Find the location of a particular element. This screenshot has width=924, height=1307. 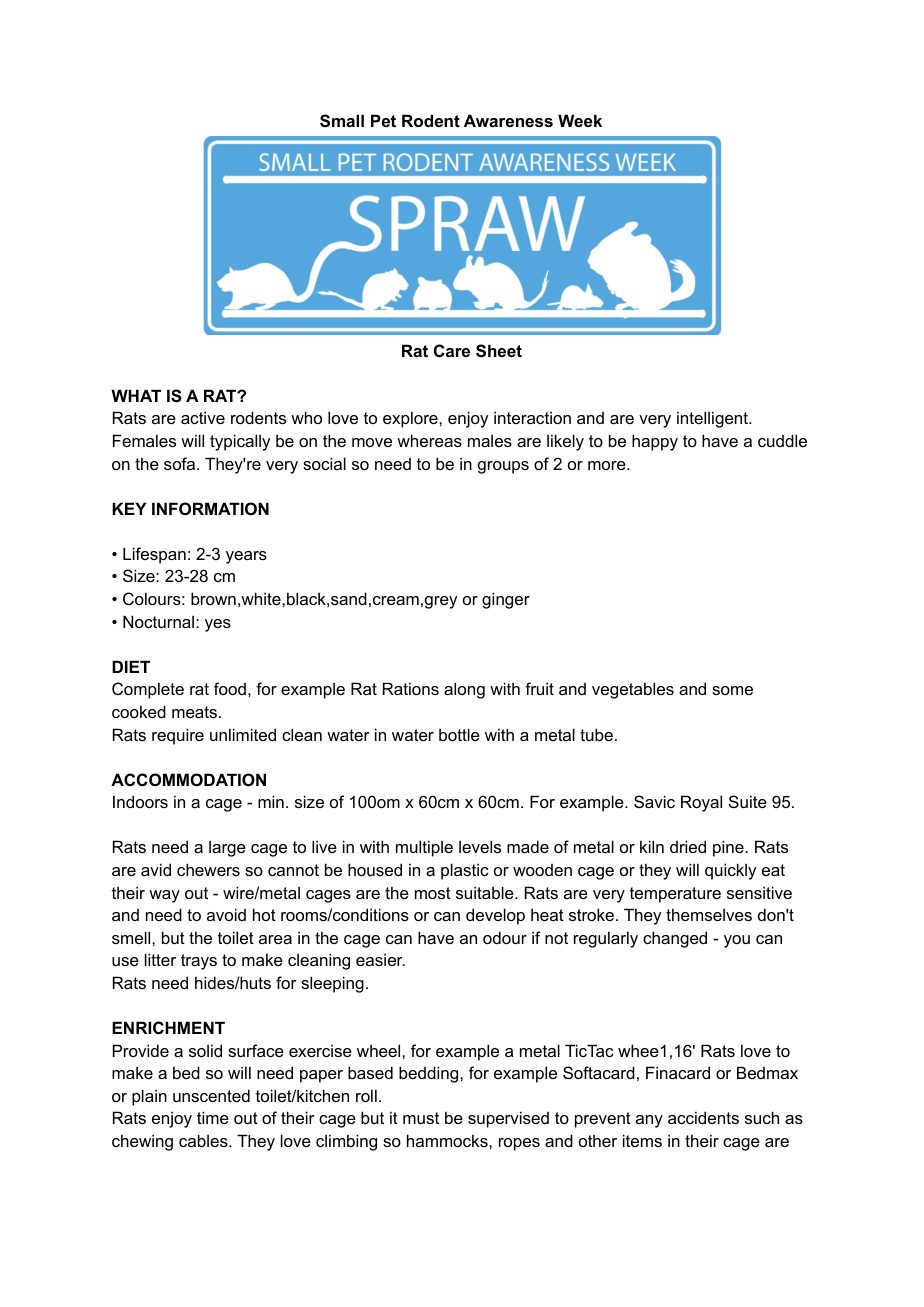

time is located at coordinates (213, 1117).
